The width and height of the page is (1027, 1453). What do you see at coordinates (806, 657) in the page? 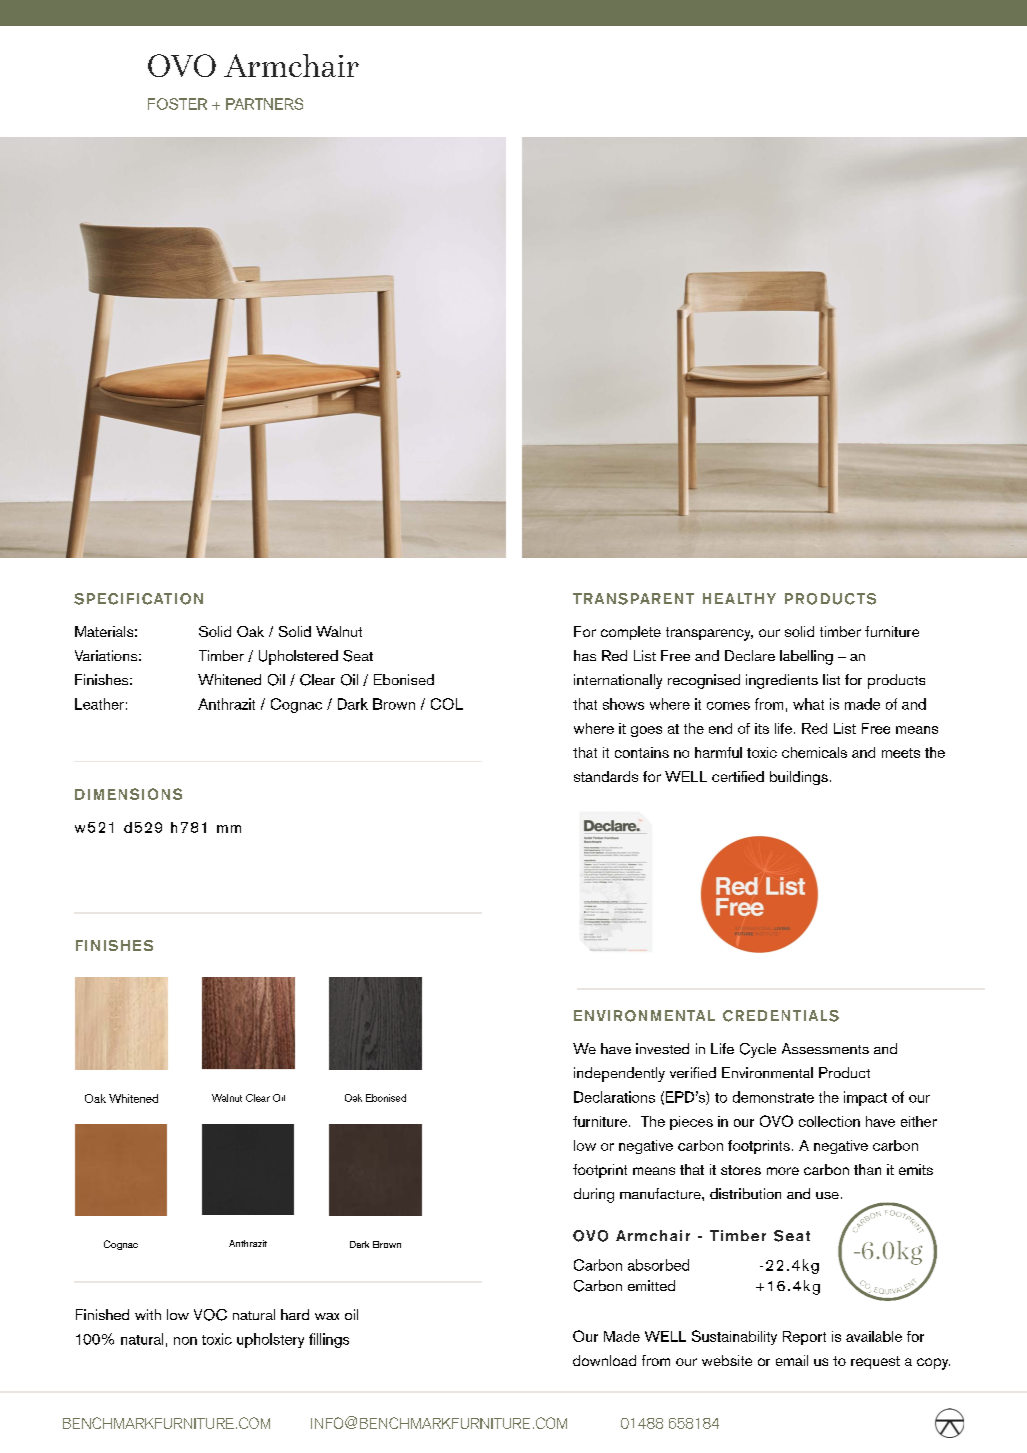
I see `labelling` at bounding box center [806, 657].
